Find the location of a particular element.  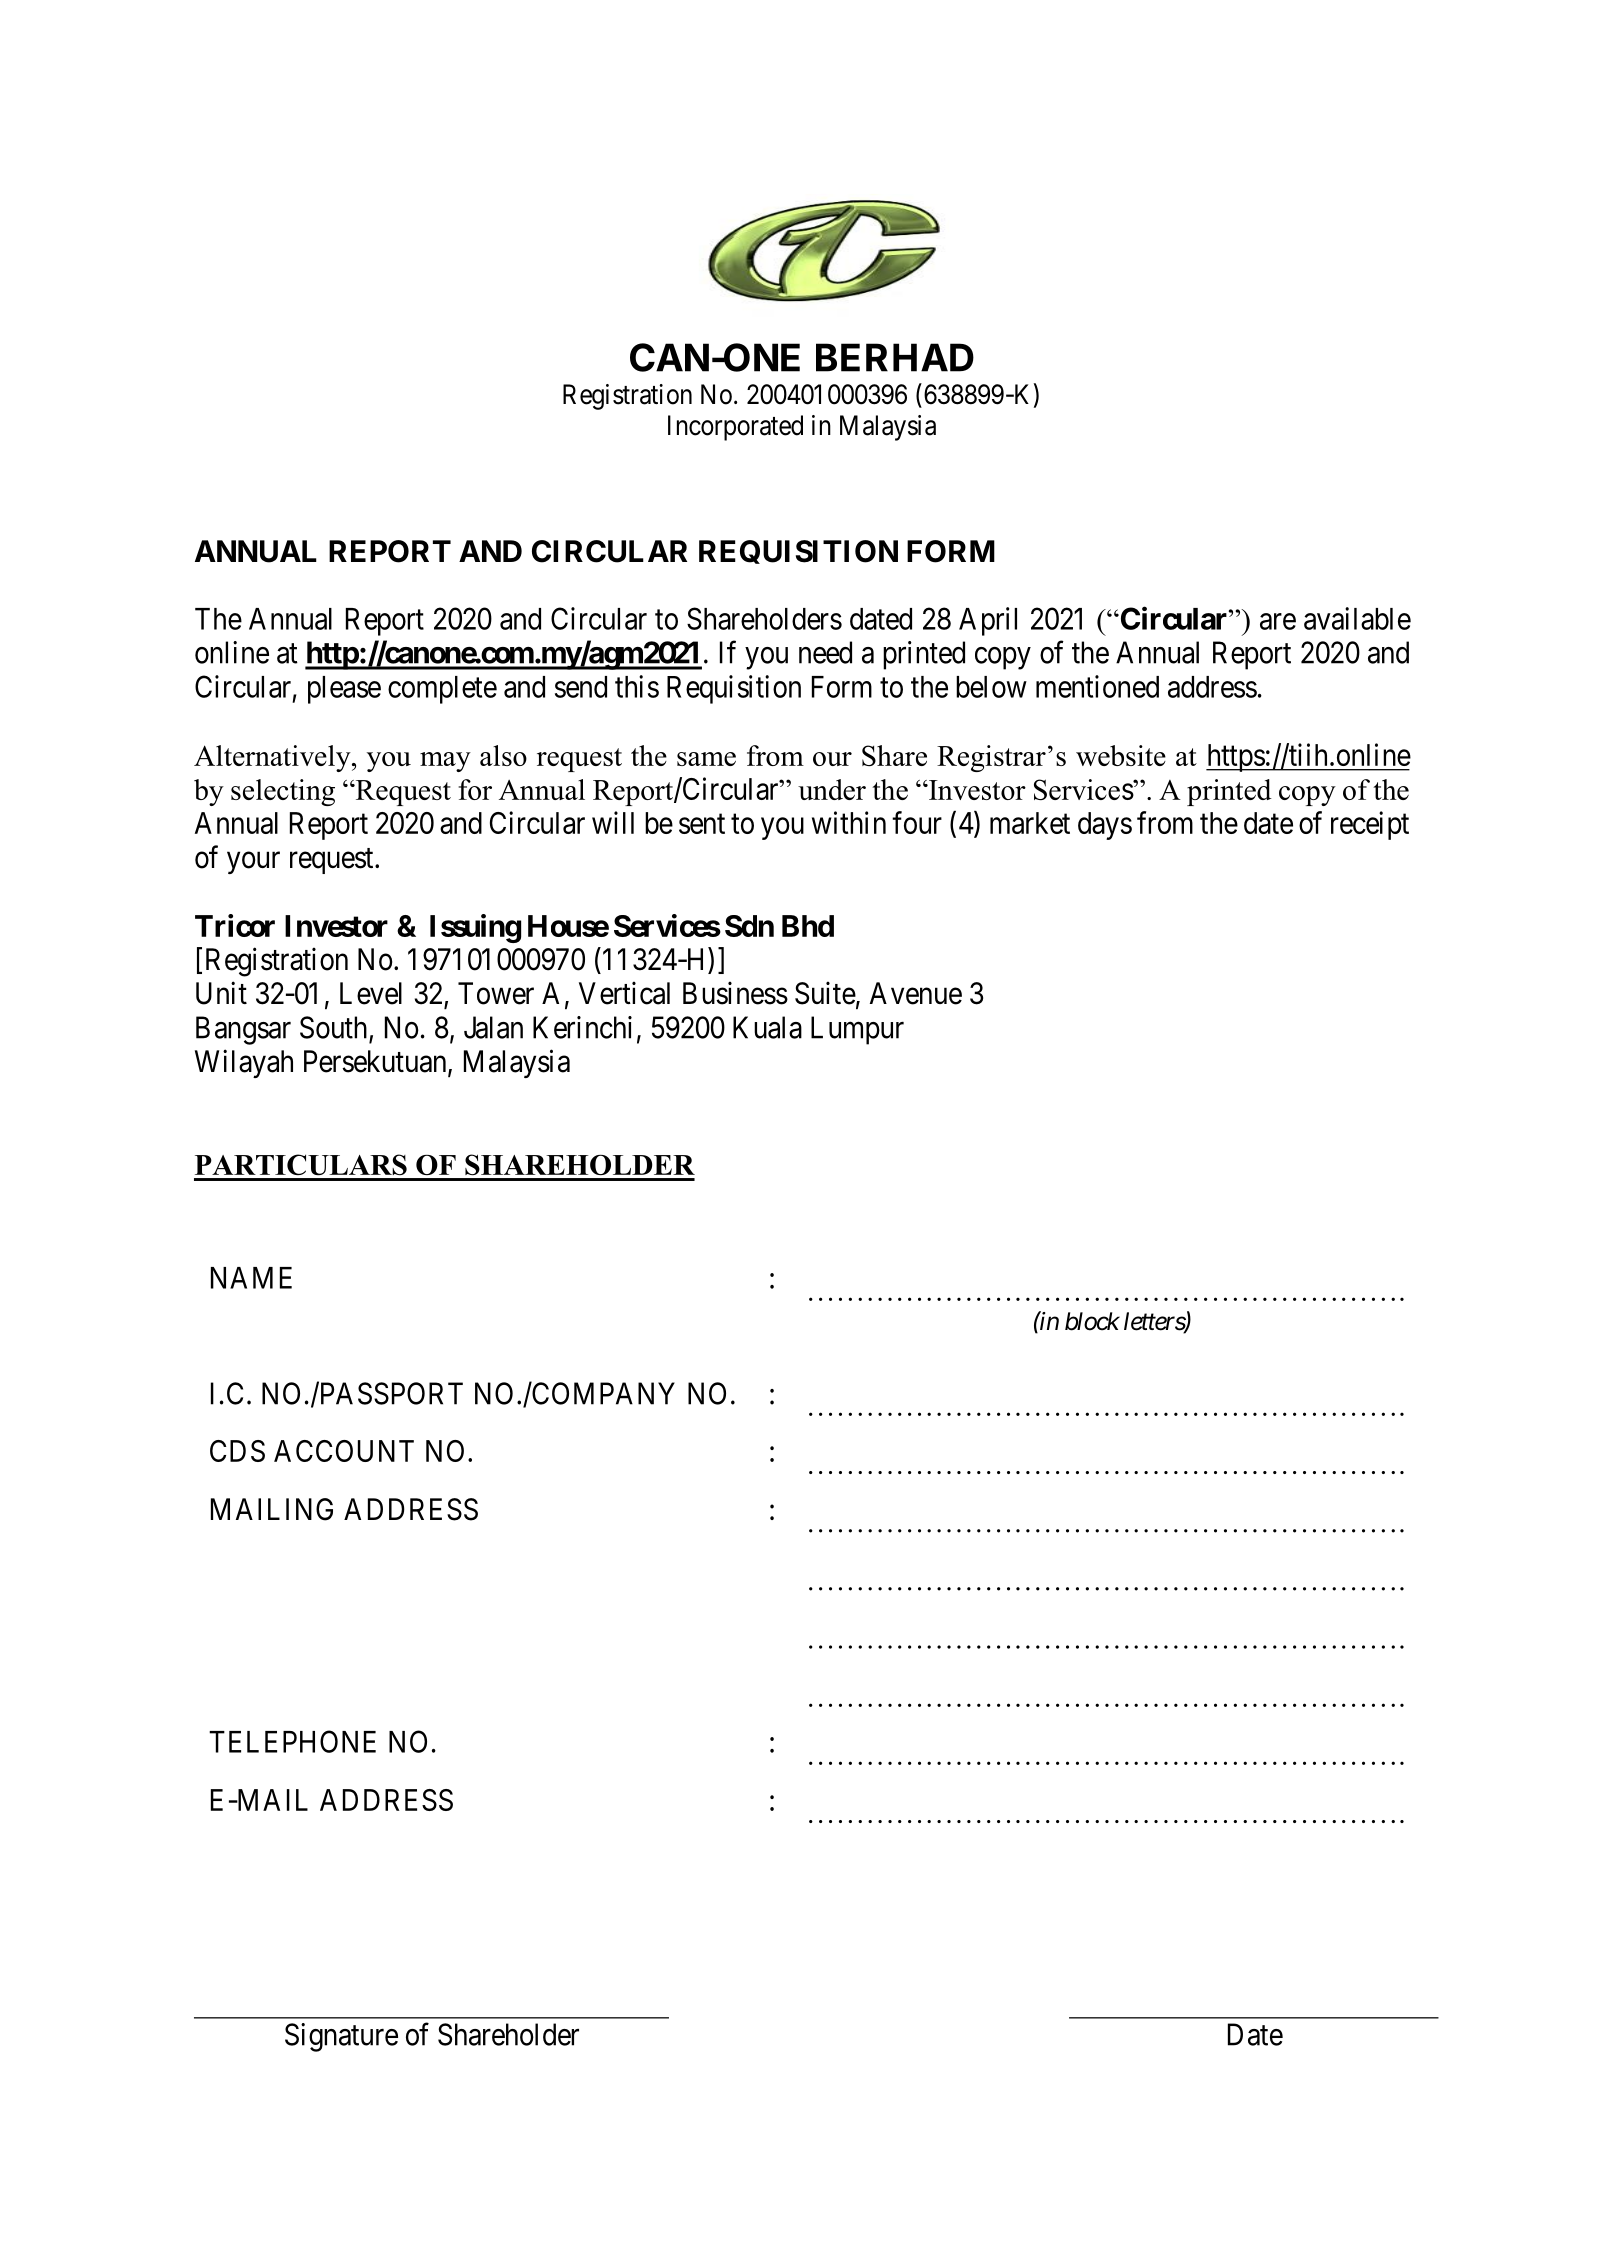

Incorporated is located at coordinates (735, 428).
